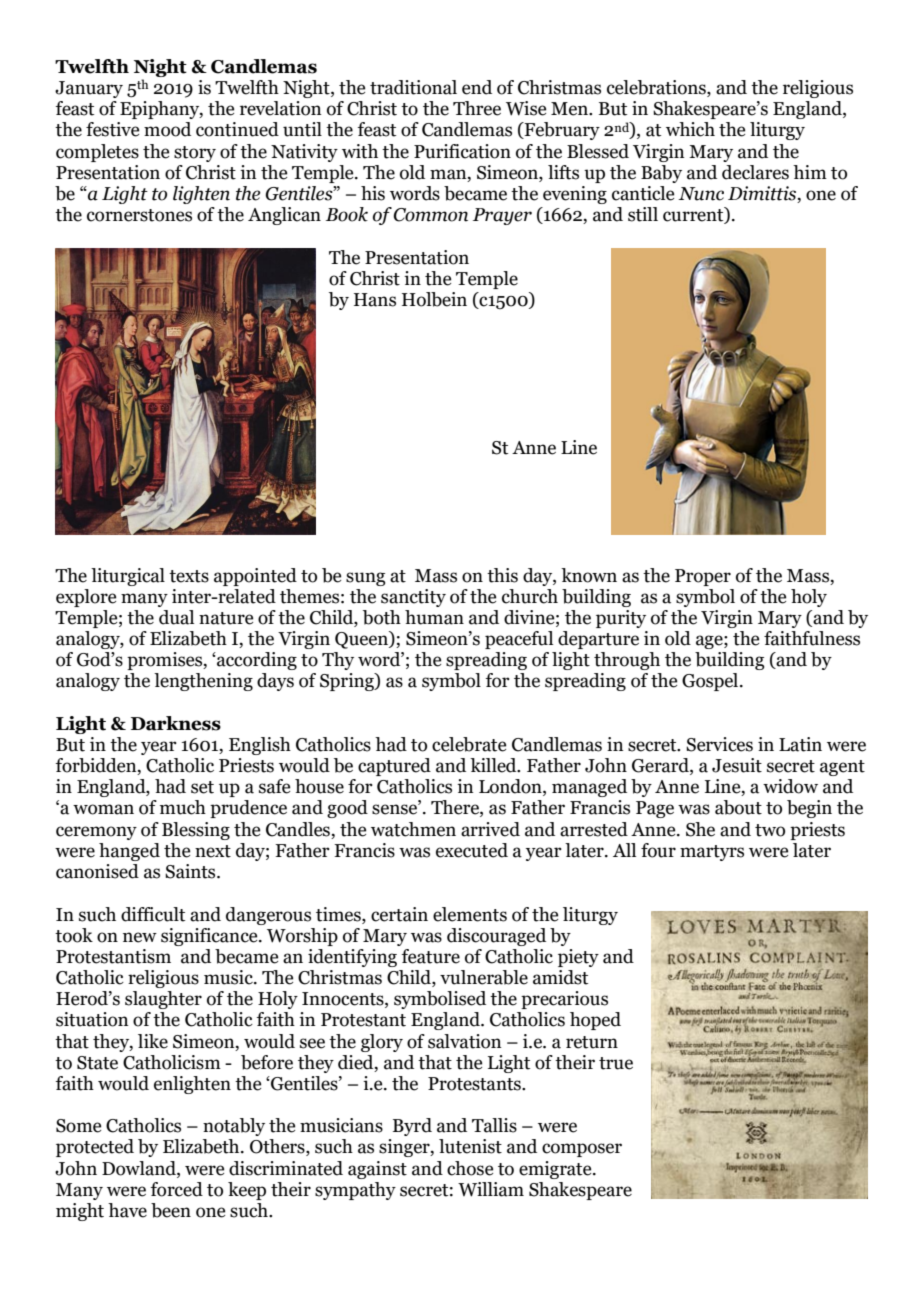 This screenshot has width=924, height=1308. What do you see at coordinates (434, 617) in the screenshot?
I see `human` at bounding box center [434, 617].
